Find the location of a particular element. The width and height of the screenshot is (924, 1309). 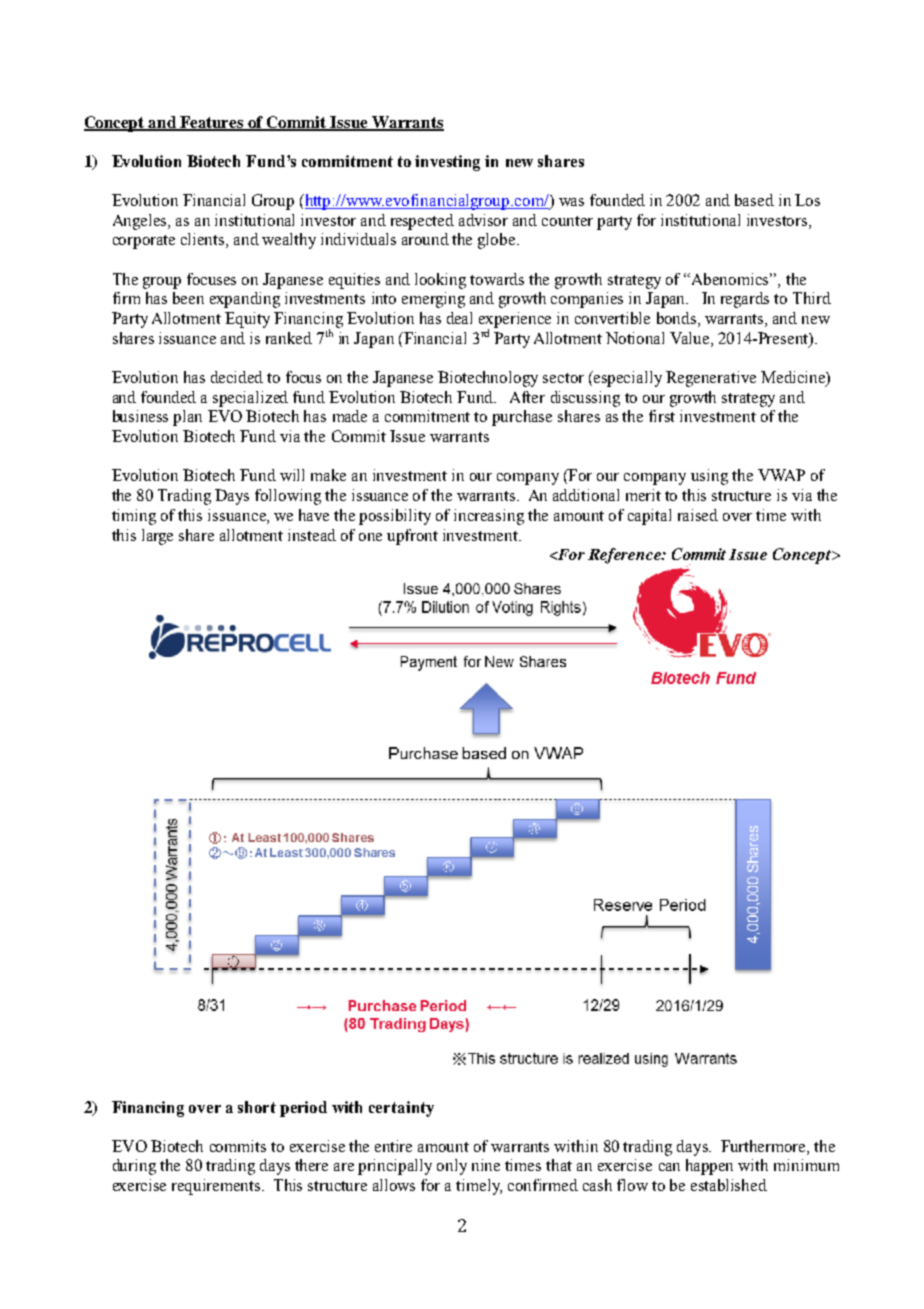

happen is located at coordinates (709, 1167).
